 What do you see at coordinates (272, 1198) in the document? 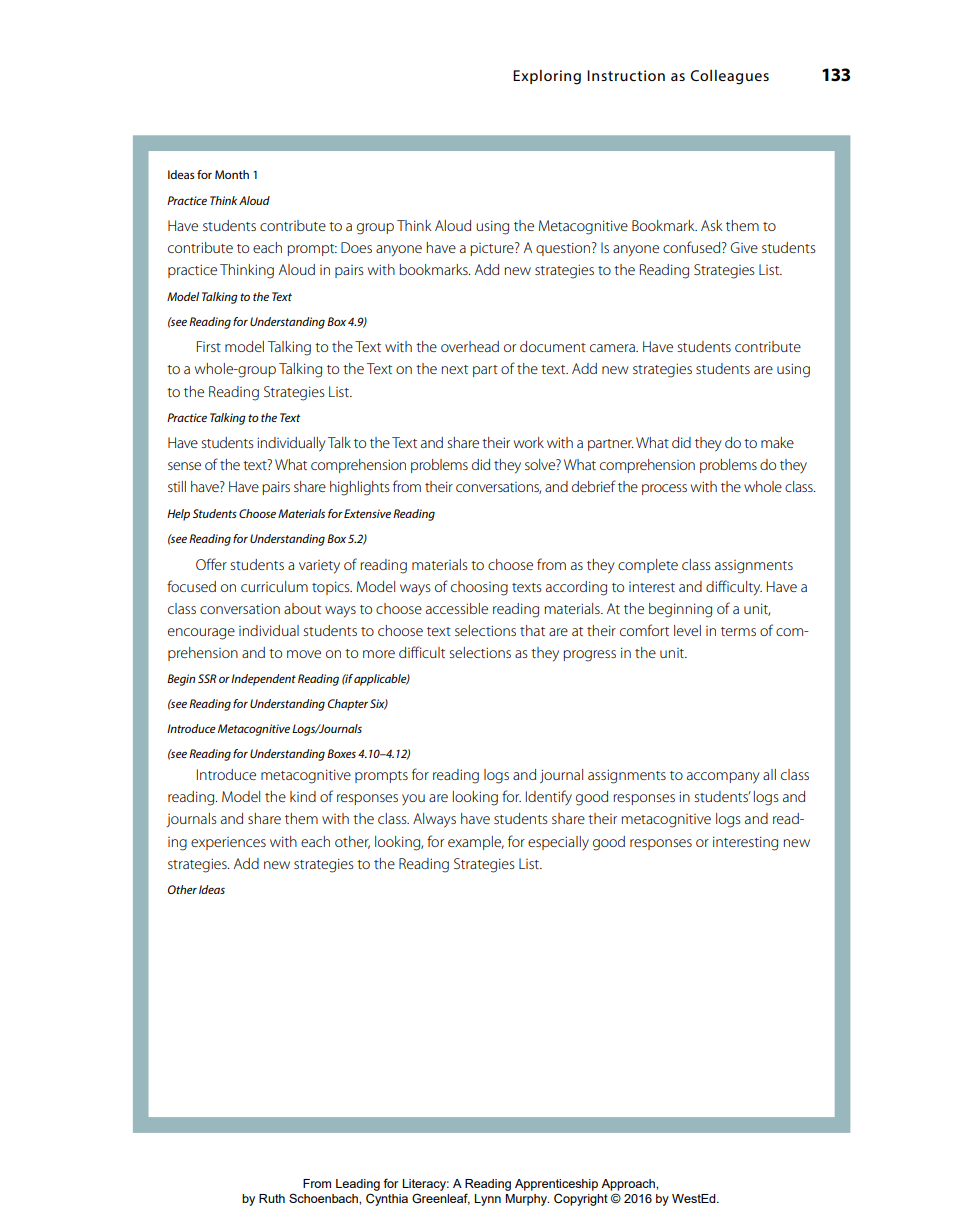
I see `Ruth` at bounding box center [272, 1198].
